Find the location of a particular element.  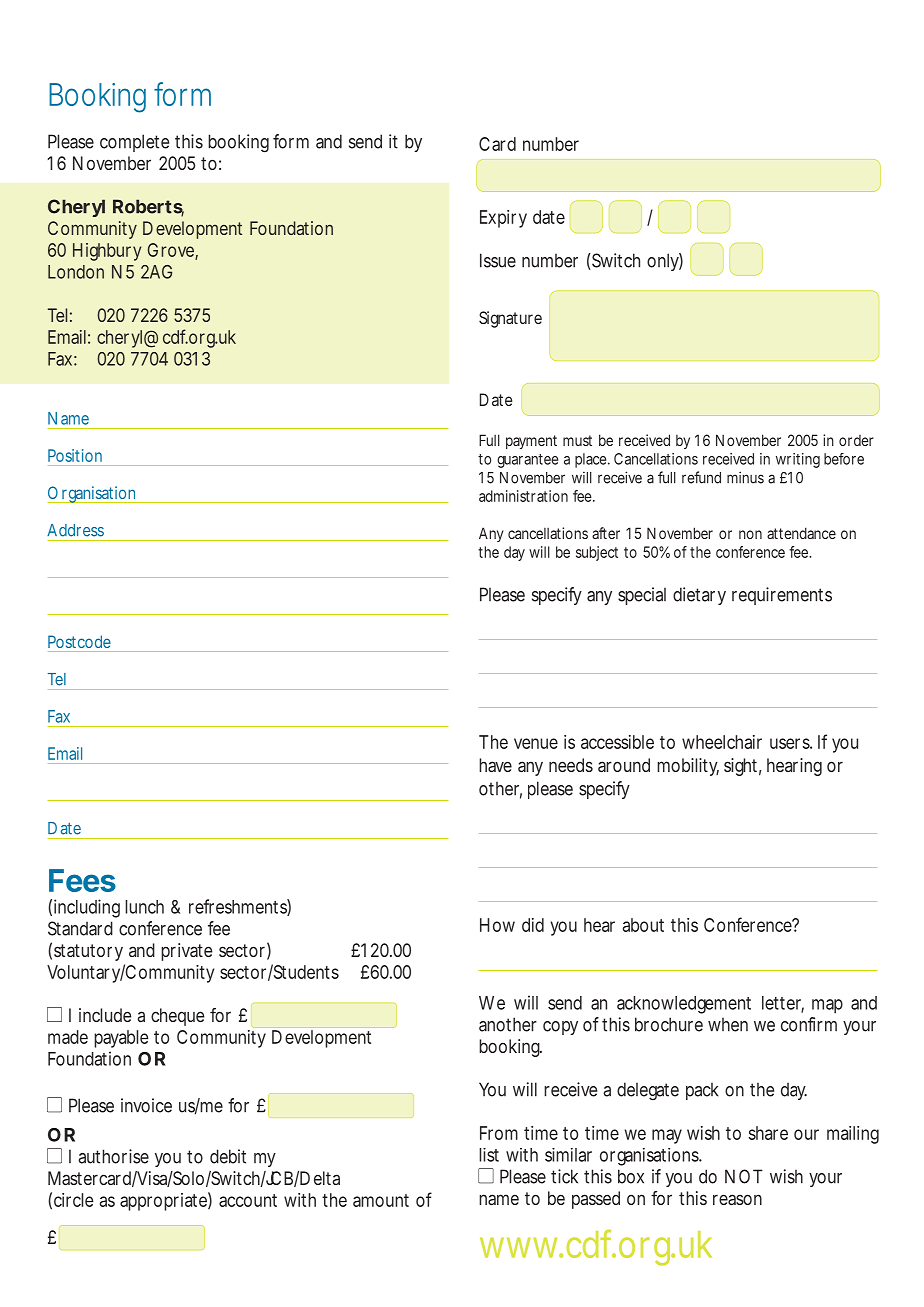

reason is located at coordinates (737, 1199).
